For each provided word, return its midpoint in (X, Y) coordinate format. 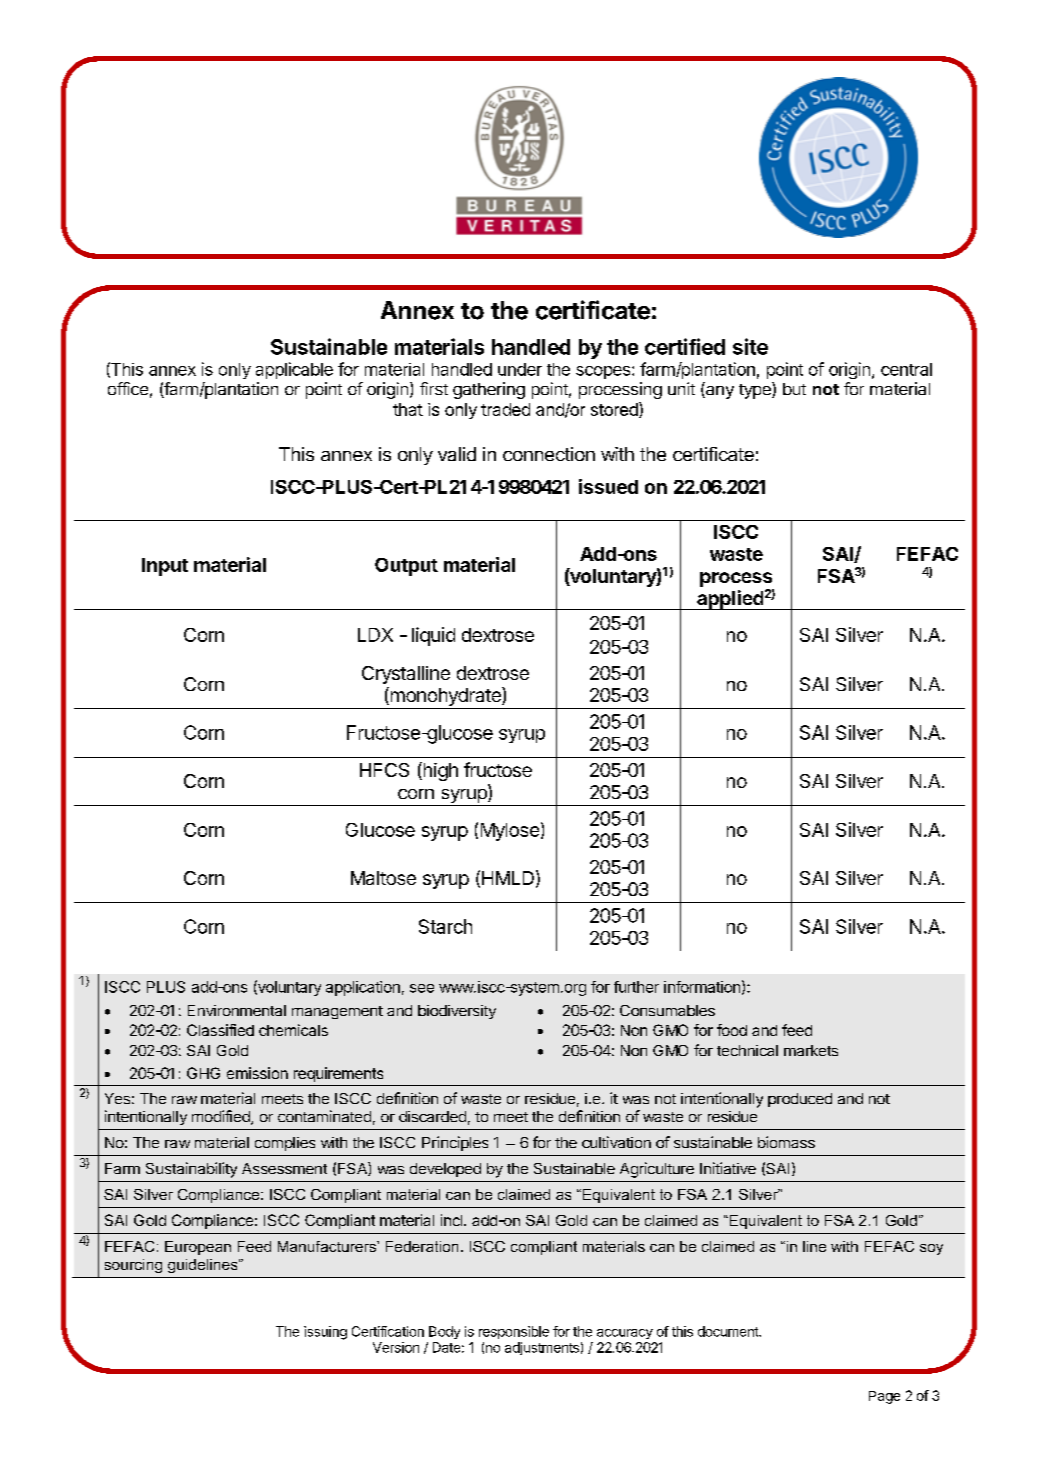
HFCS (384, 770)
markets (811, 1050)
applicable (294, 370)
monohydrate (445, 698)
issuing (325, 1333)
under (520, 369)
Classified (220, 1030)
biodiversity (457, 1012)
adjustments (542, 1348)
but (794, 389)
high (439, 771)
